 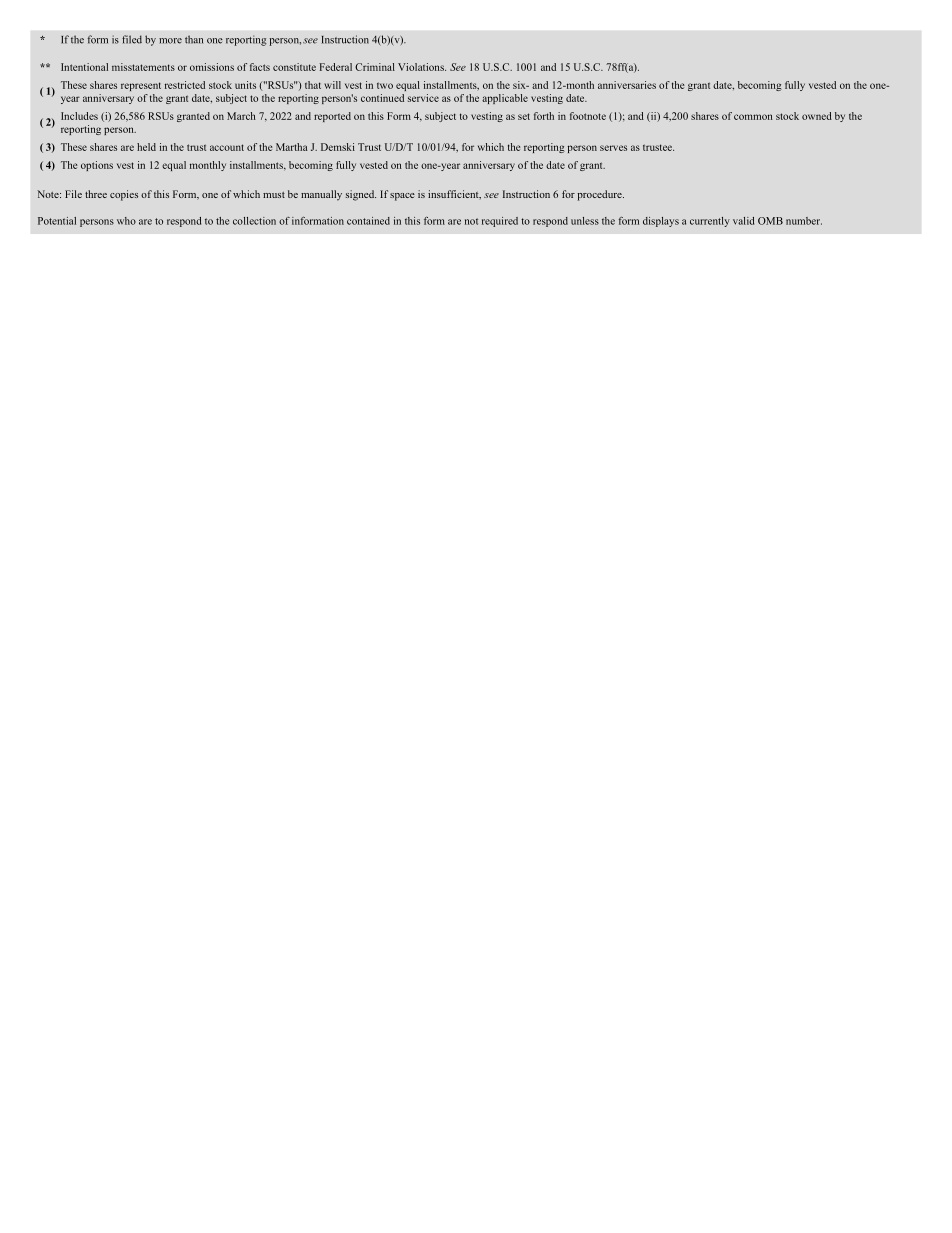 I want to click on held, so click(x=146, y=147).
